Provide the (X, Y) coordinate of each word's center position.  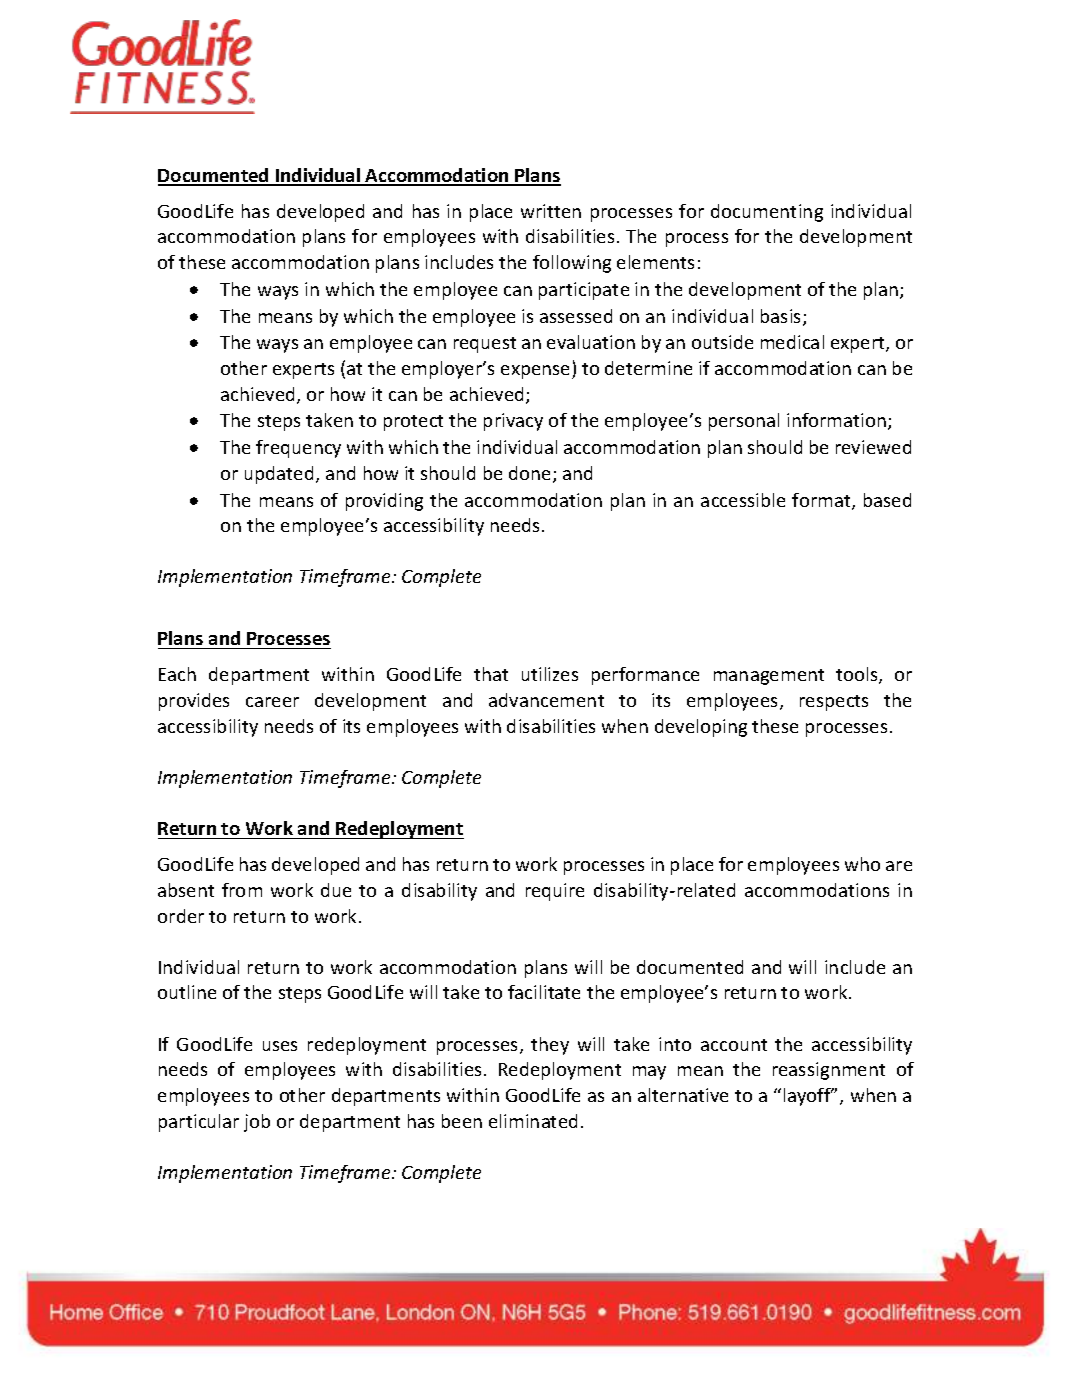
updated (279, 475)
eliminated (533, 1121)
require (555, 892)
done (531, 474)
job (257, 1123)
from (242, 890)
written (551, 211)
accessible (743, 500)
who (862, 864)
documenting (767, 213)
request (485, 345)
